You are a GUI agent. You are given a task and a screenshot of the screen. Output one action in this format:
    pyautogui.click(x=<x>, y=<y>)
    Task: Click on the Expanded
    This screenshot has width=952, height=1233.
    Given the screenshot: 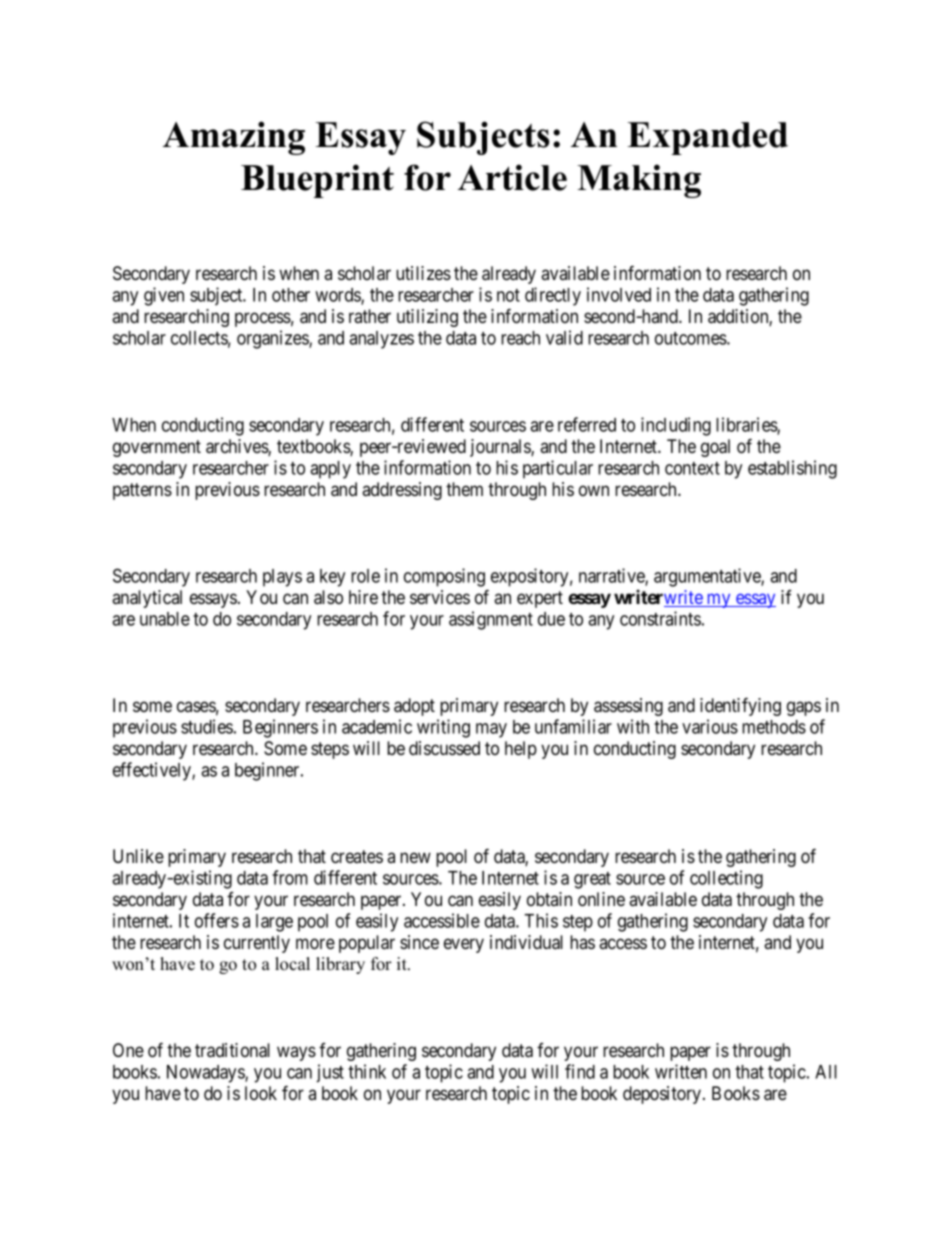 What is the action you would take?
    pyautogui.click(x=708, y=138)
